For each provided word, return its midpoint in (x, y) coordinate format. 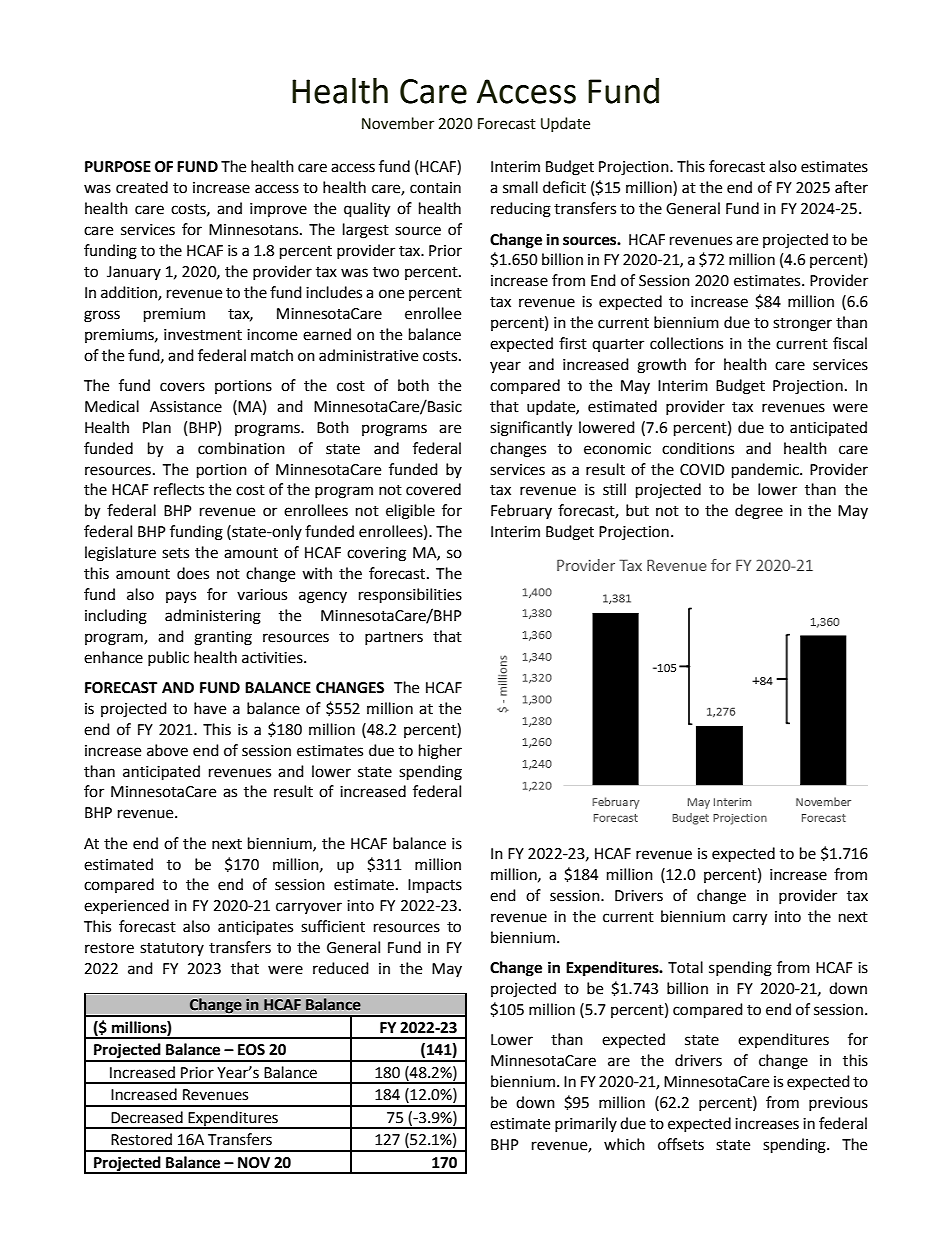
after (851, 187)
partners (394, 638)
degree (759, 512)
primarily (586, 1124)
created (142, 187)
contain (435, 188)
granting (223, 638)
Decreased (147, 1117)
